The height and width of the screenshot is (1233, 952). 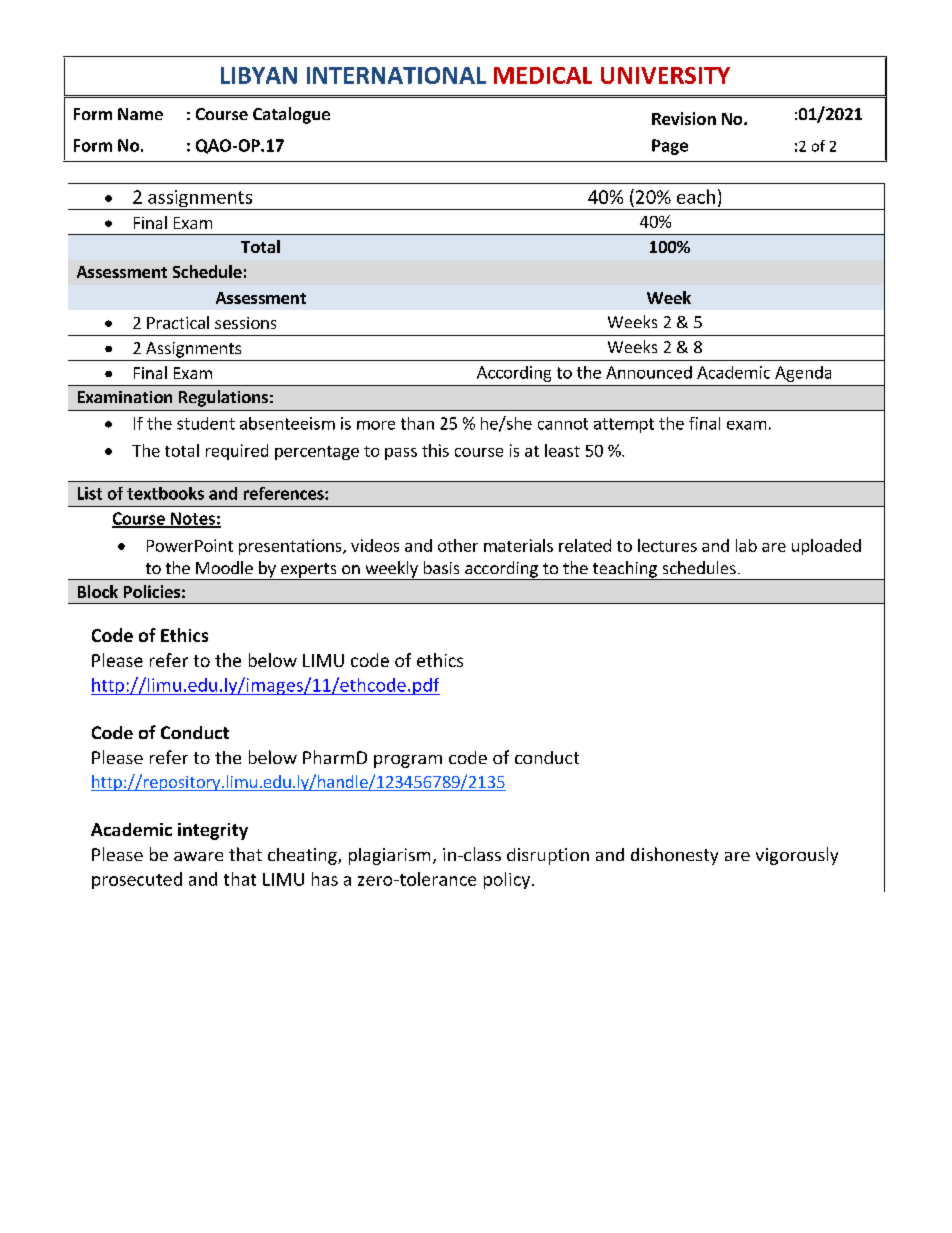 I want to click on Name, so click(x=140, y=114).
